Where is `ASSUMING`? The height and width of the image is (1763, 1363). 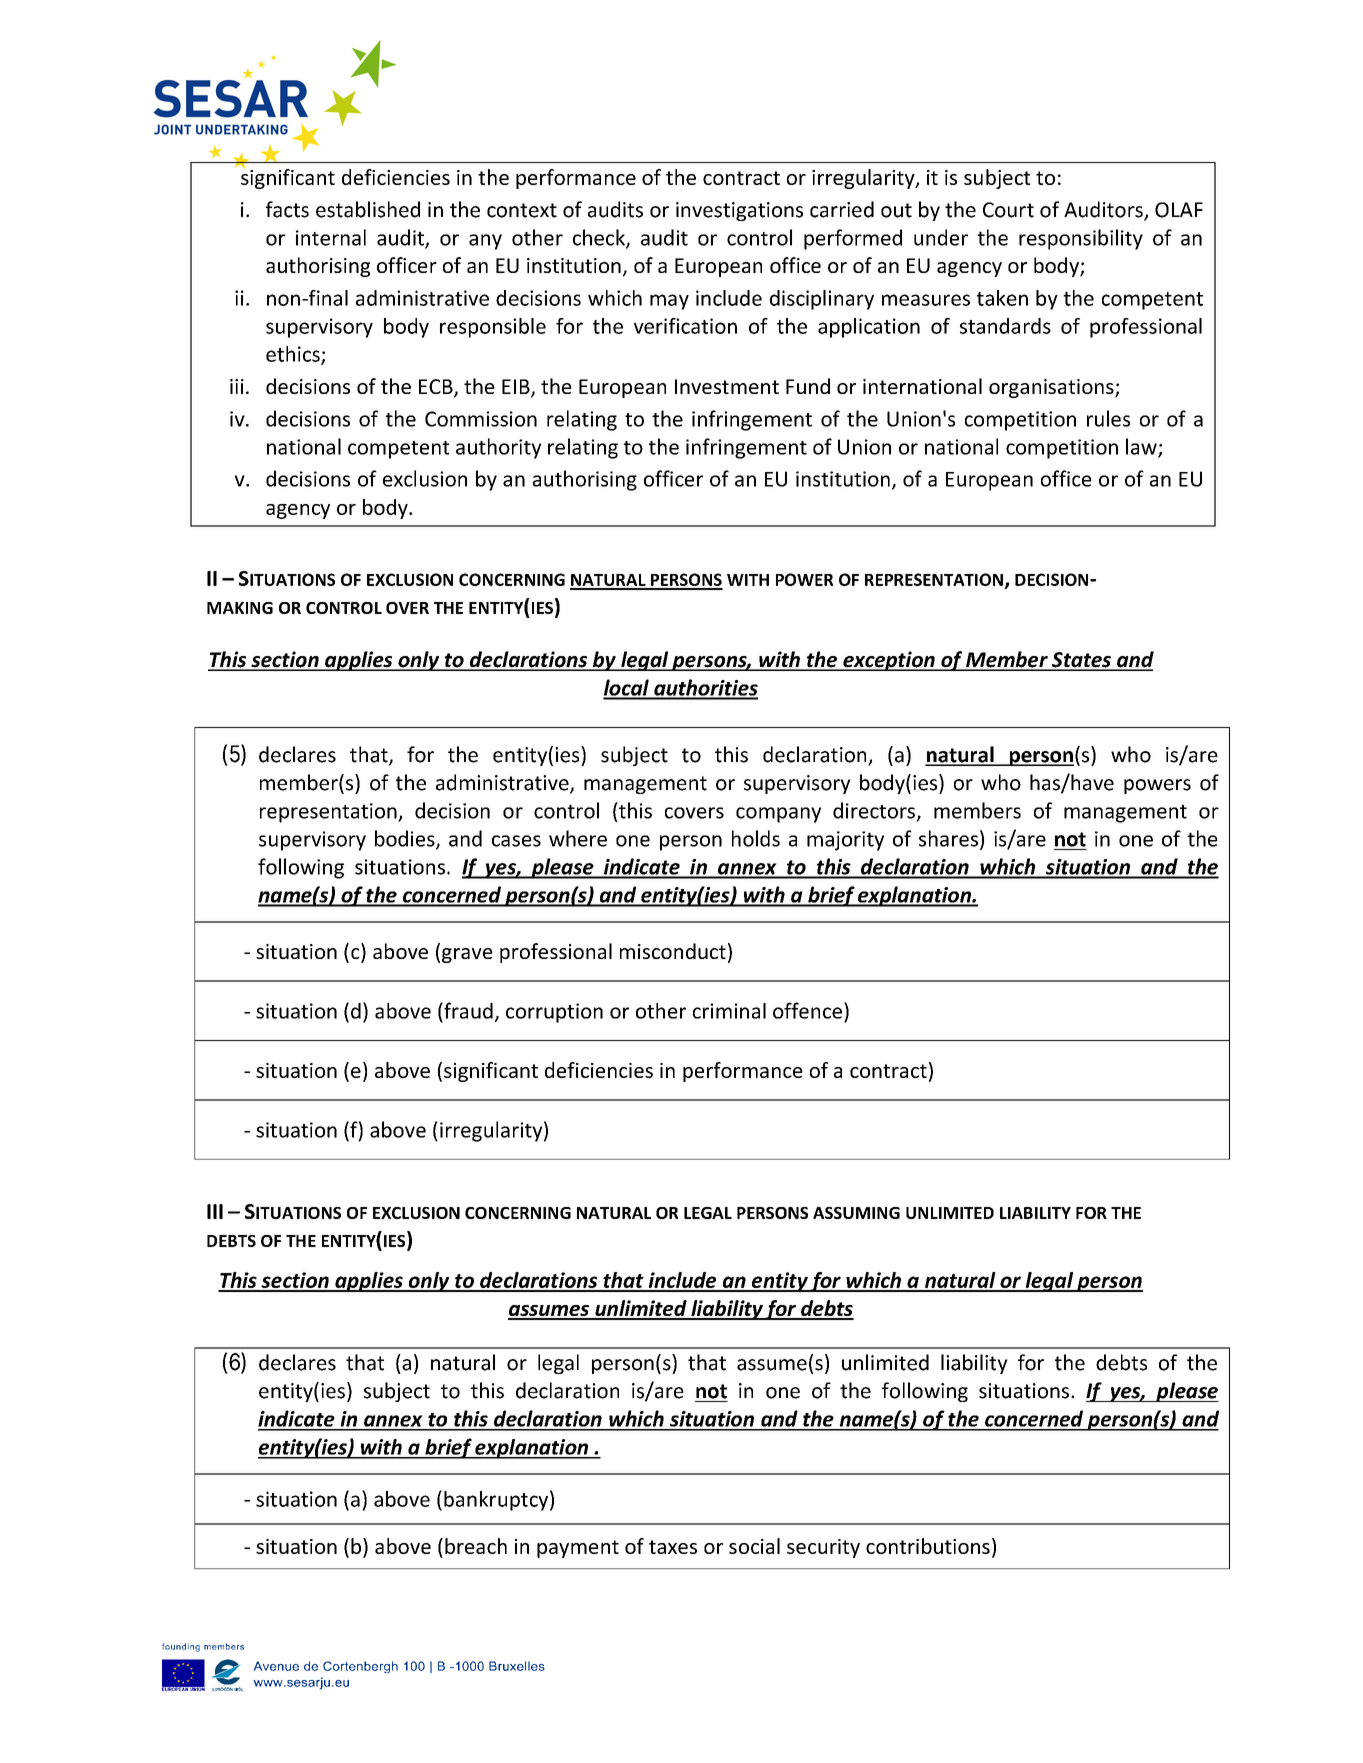
ASSUMING is located at coordinates (856, 1213).
